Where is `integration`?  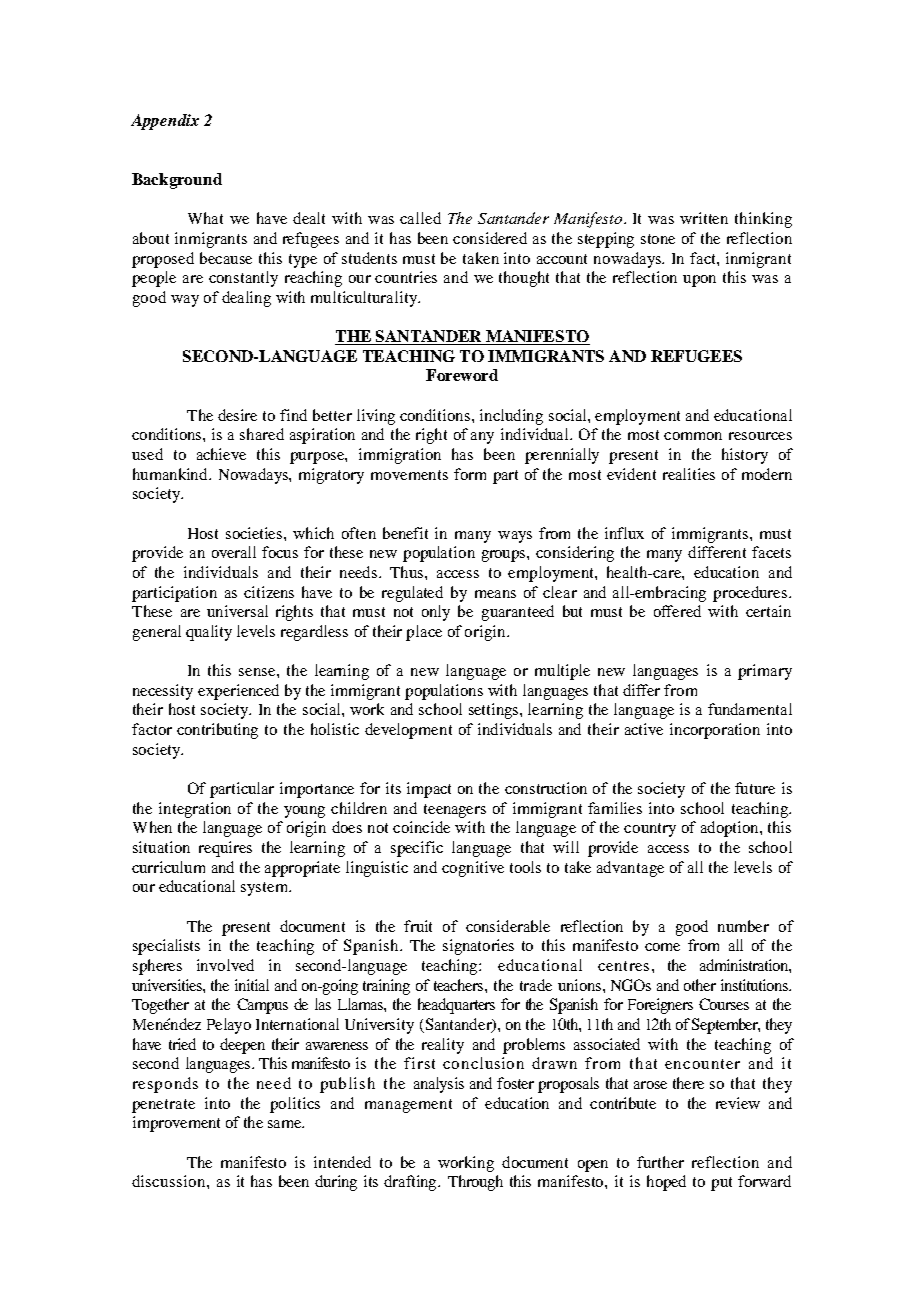
integration is located at coordinates (195, 810).
